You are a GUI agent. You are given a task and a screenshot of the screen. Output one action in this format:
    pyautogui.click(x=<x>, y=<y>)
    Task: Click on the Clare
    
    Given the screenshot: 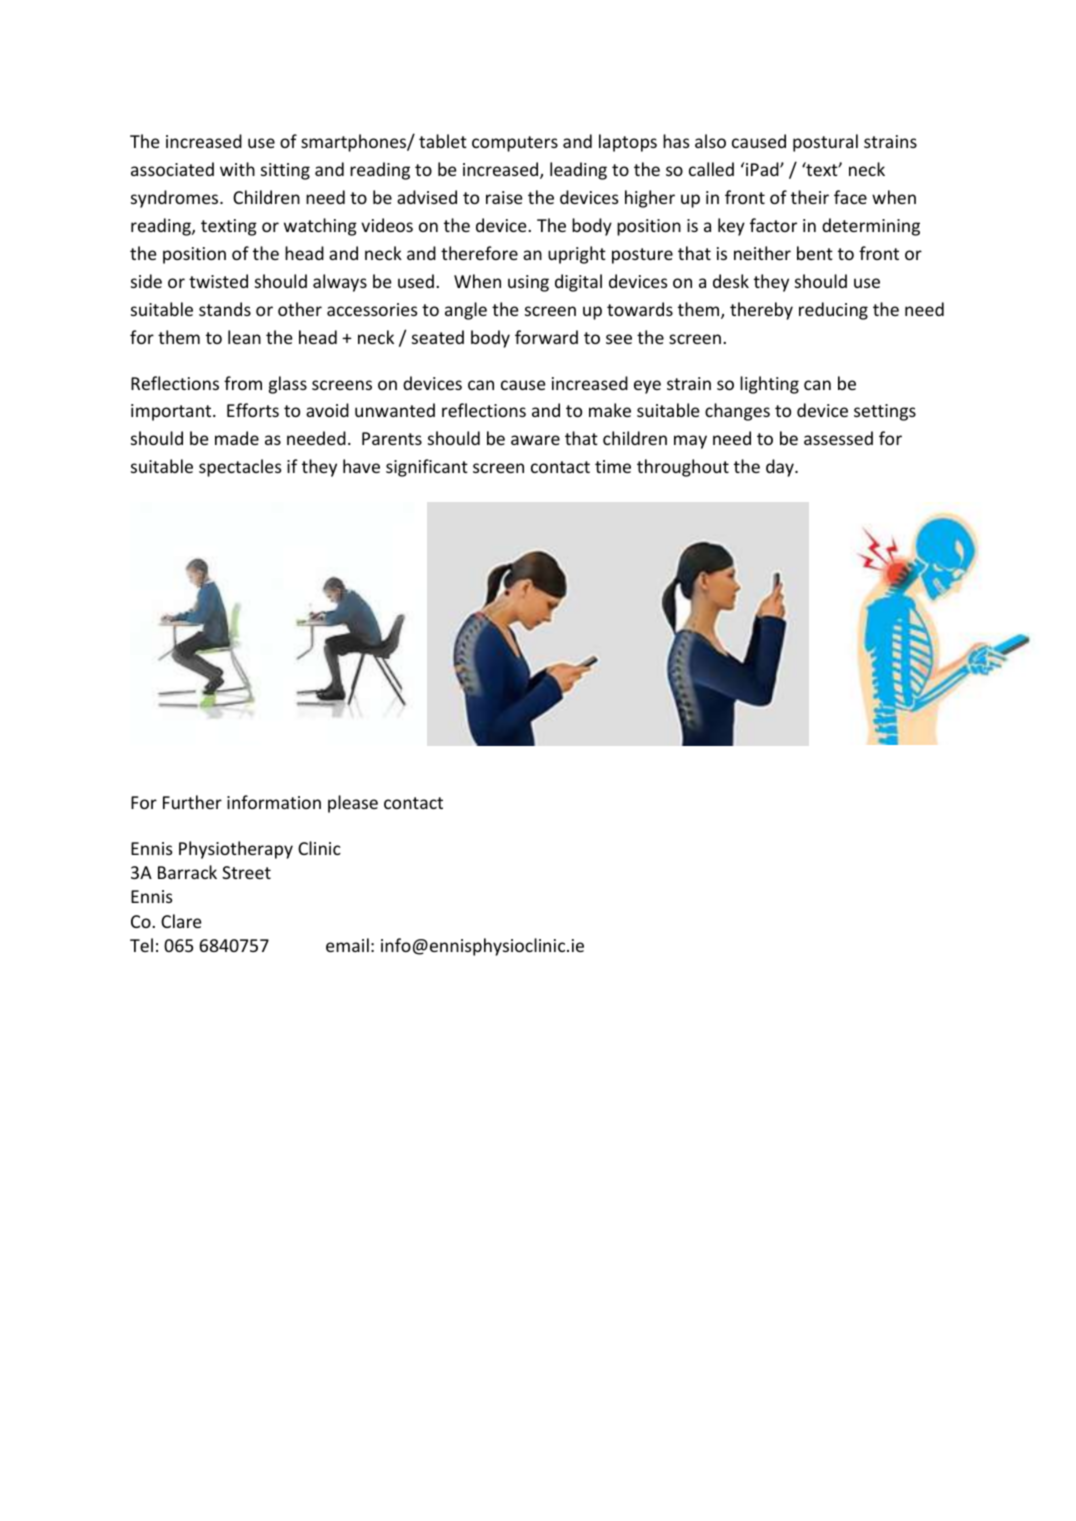 What is the action you would take?
    pyautogui.click(x=181, y=921)
